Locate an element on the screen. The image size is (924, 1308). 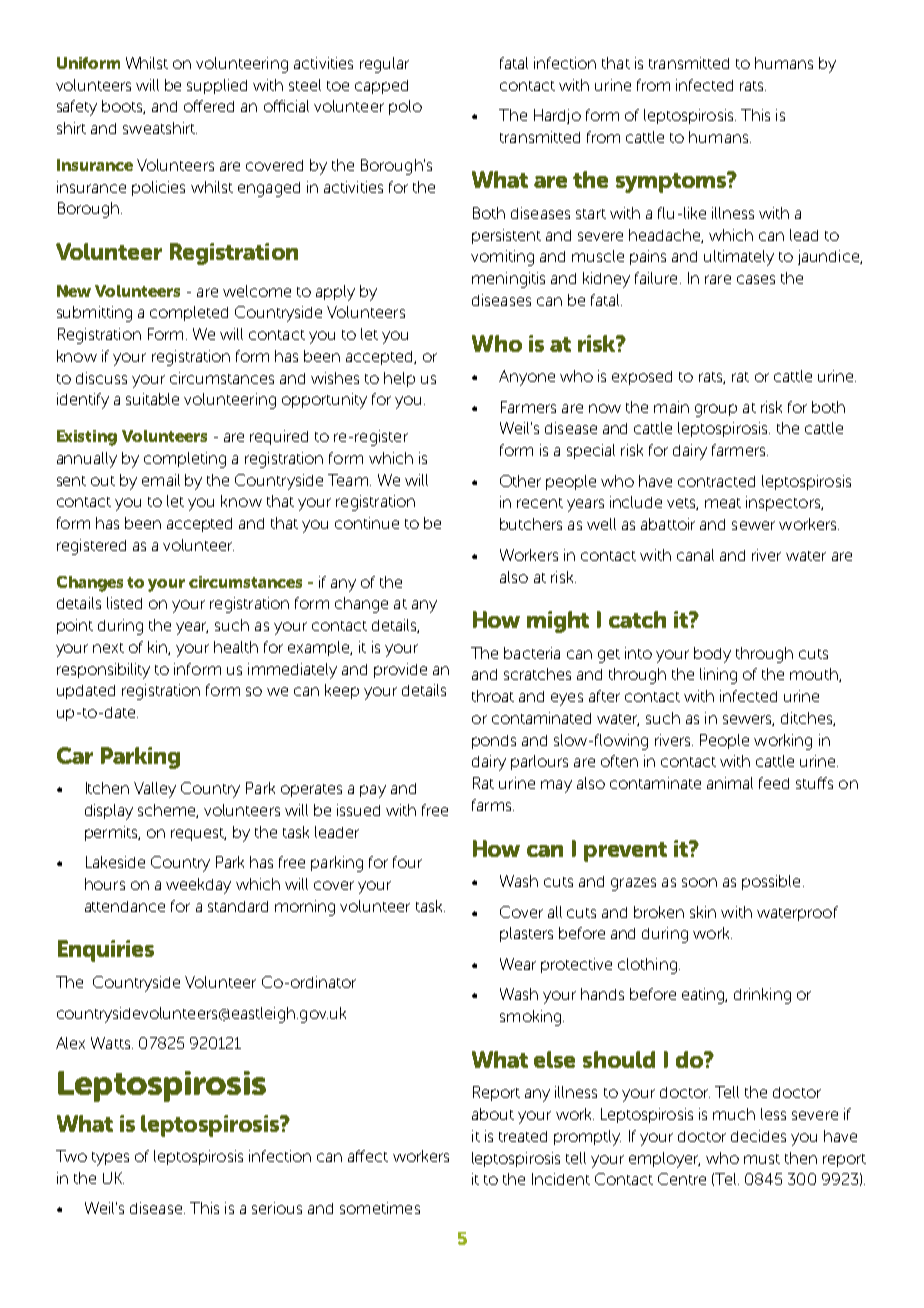
start is located at coordinates (591, 214).
